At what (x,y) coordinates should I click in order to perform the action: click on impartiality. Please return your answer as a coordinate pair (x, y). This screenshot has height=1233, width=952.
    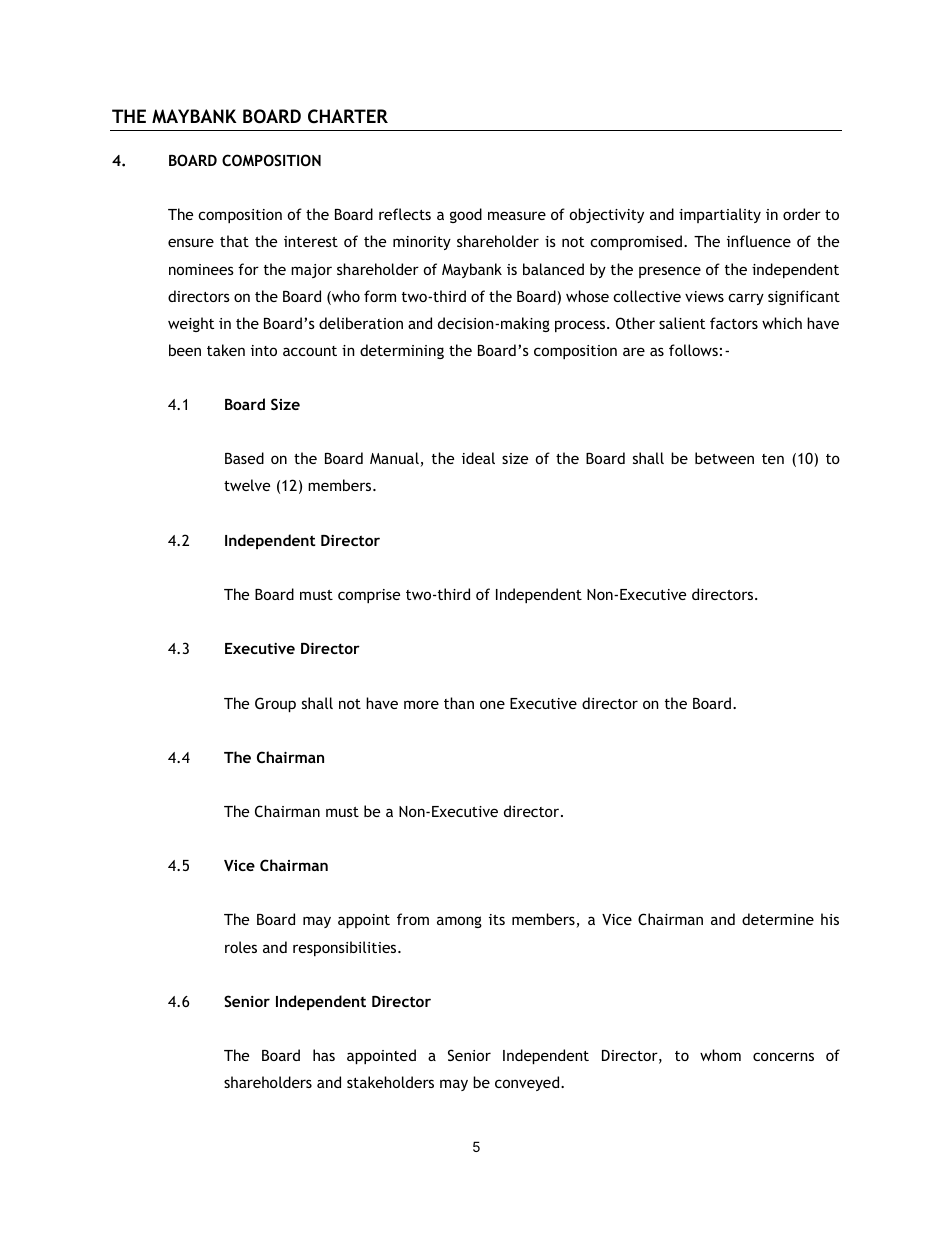
    Looking at the image, I should click on (720, 215).
